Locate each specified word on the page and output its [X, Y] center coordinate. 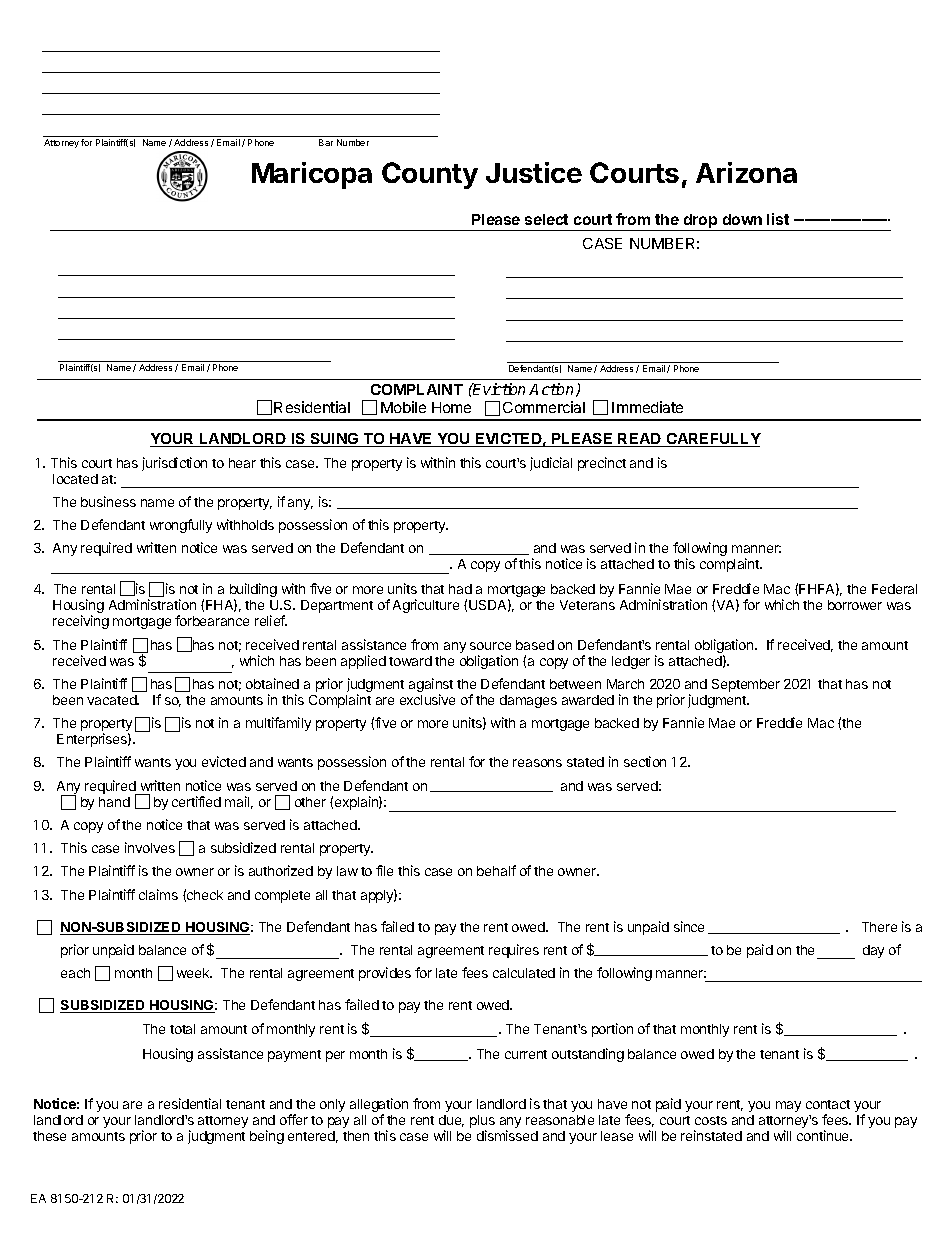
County [430, 175]
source [490, 646]
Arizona [746, 172]
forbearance [212, 620]
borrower [855, 605]
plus [482, 1121]
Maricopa [312, 175]
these [49, 1136]
